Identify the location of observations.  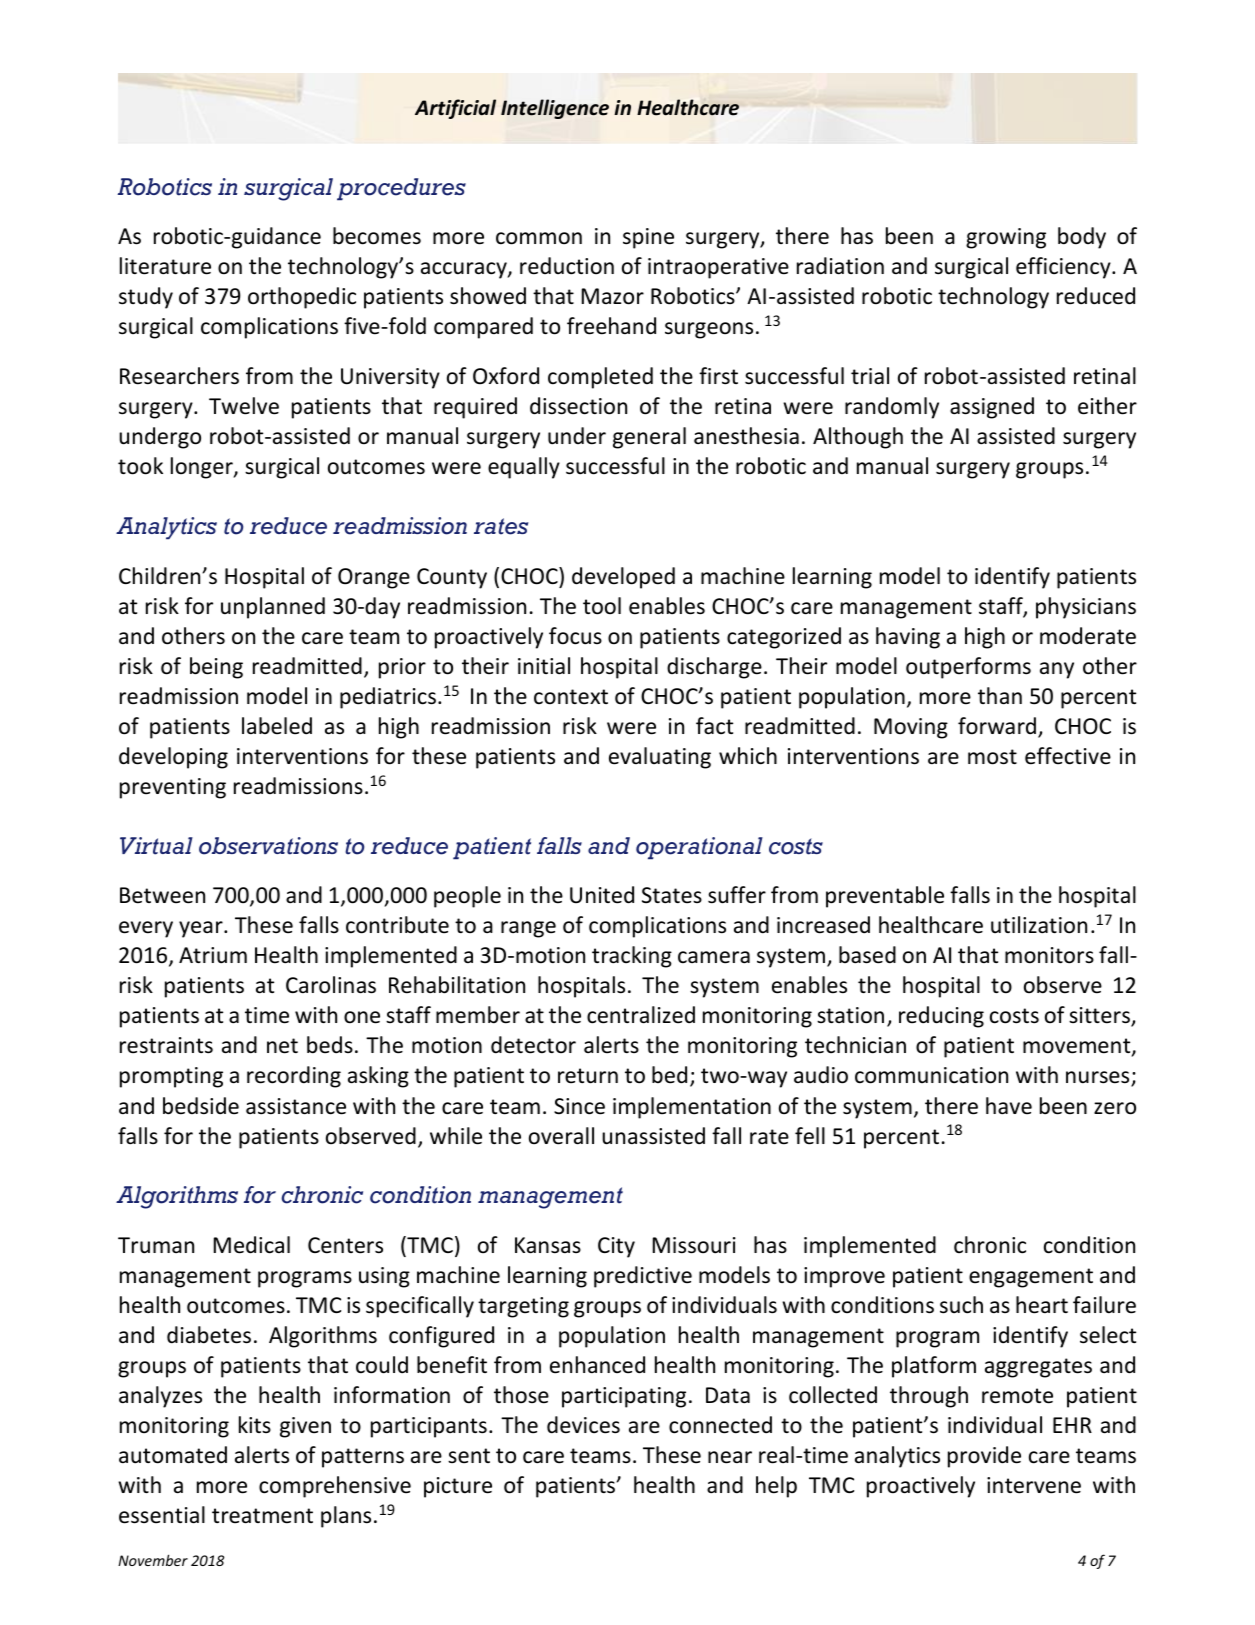
(268, 846).
